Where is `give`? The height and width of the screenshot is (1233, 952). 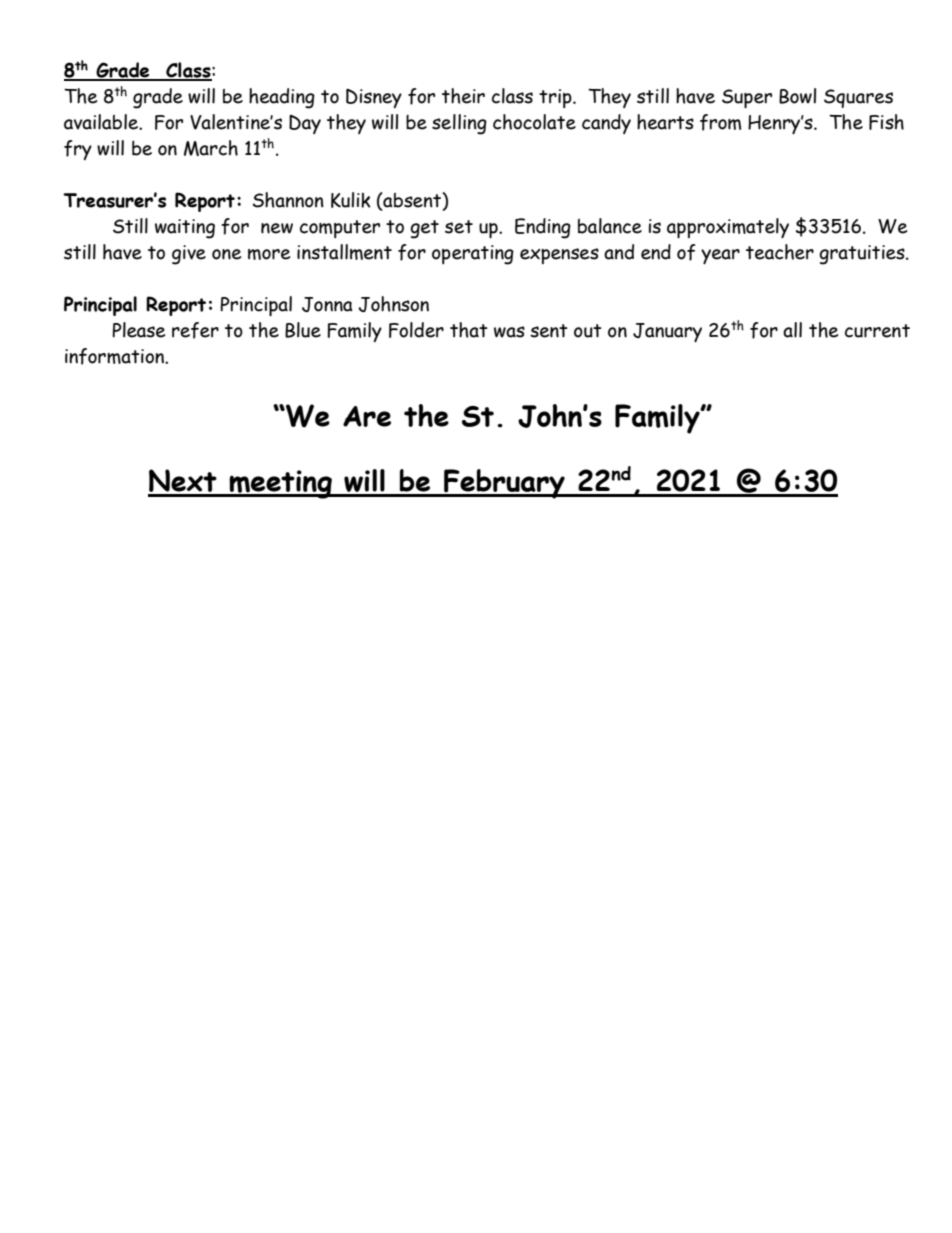 give is located at coordinates (189, 255).
